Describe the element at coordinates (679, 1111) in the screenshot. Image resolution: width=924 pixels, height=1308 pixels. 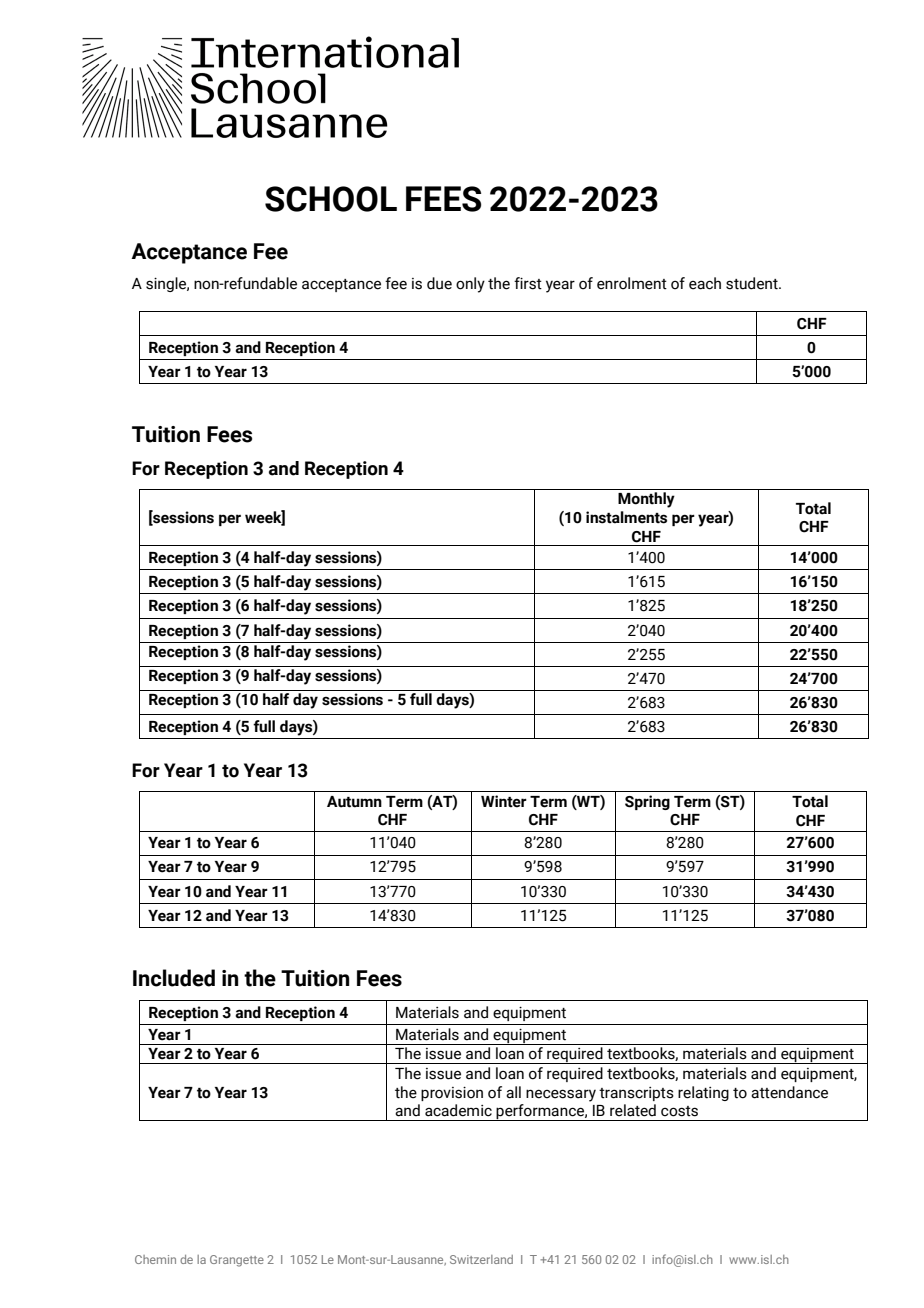
I see `costs` at that location.
